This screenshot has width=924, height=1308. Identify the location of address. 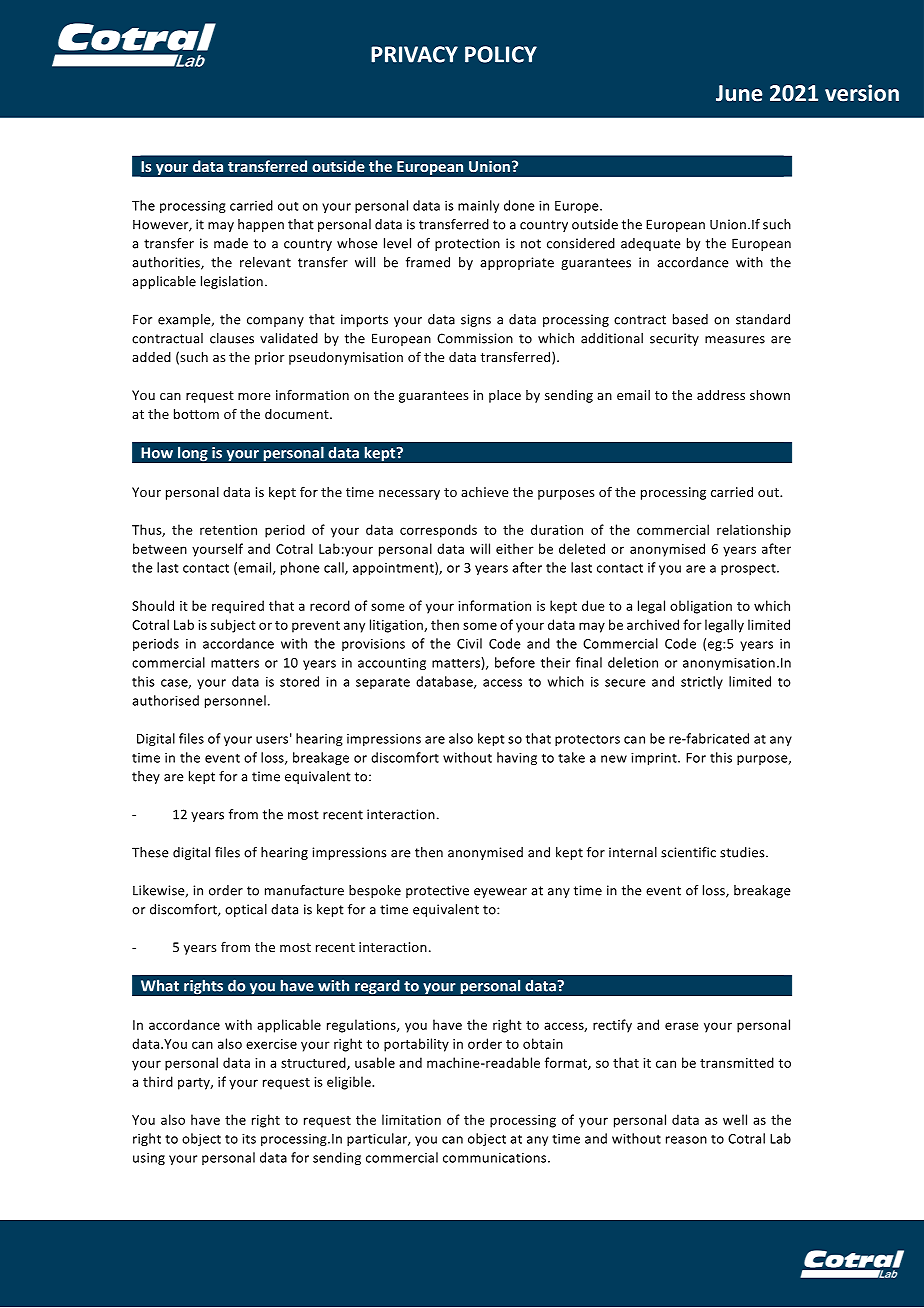
(721, 395).
